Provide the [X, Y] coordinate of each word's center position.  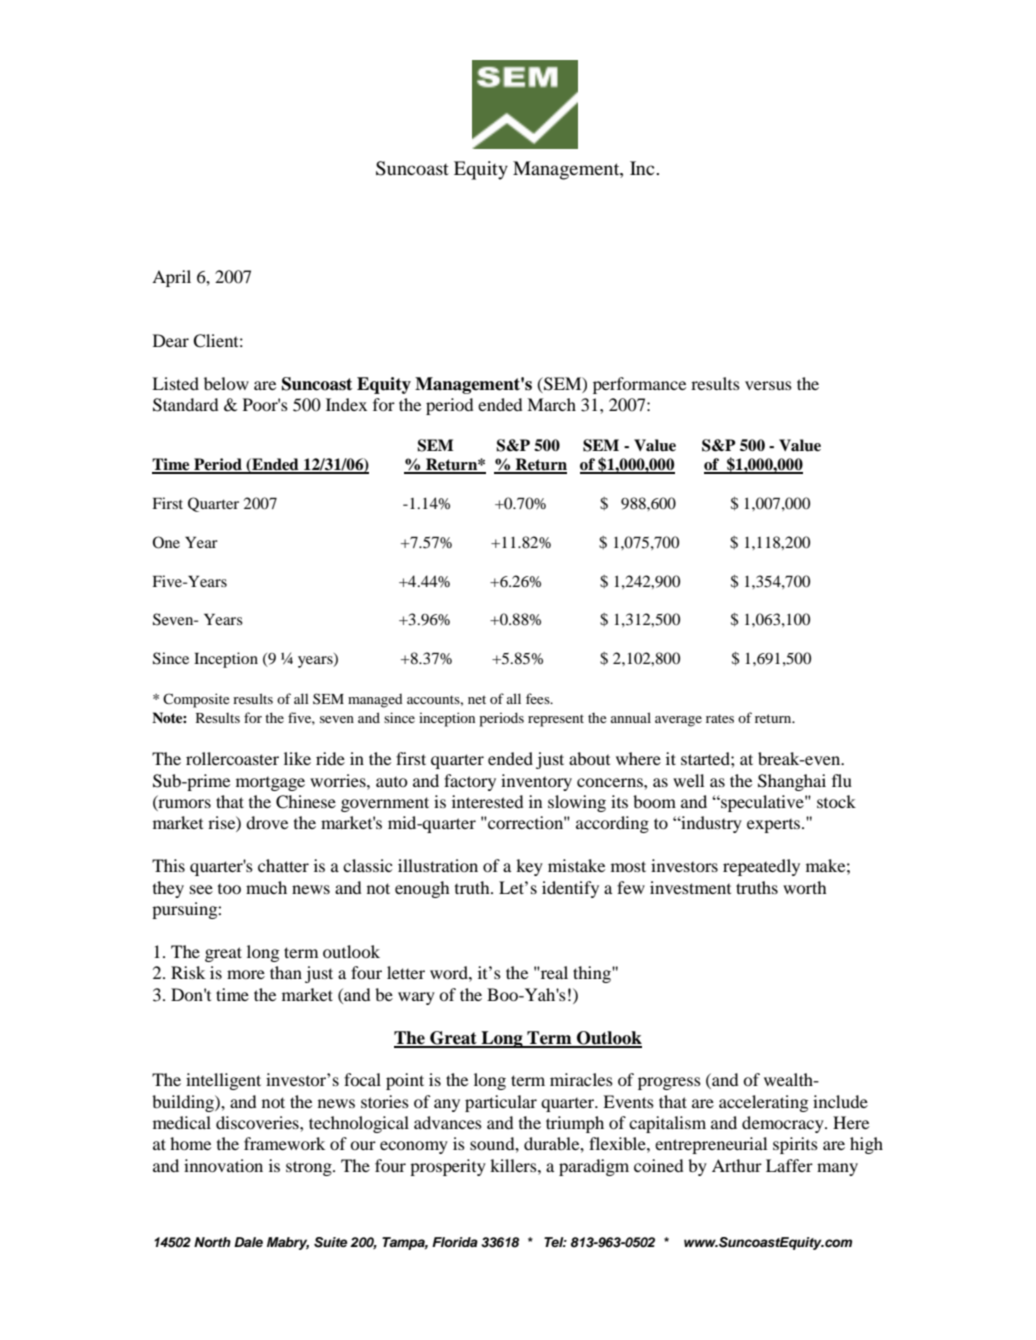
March [551, 404]
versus [768, 385]
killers [514, 1165]
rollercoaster [232, 758]
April [171, 278]
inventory [536, 782]
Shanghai [792, 782]
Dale [248, 1242]
